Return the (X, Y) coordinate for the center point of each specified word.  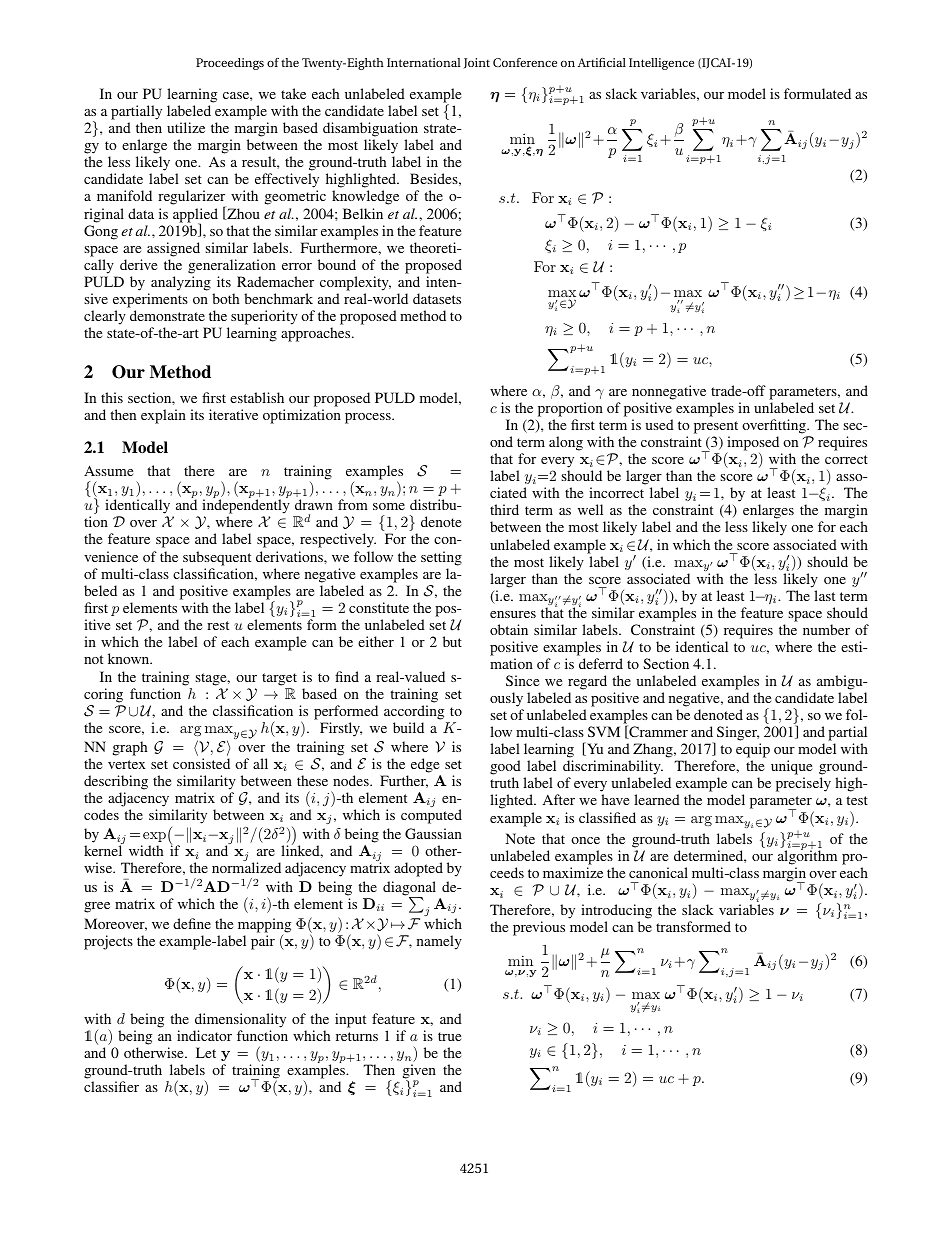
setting (441, 558)
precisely (803, 784)
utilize (186, 127)
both (225, 298)
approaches (317, 334)
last (824, 595)
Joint (477, 63)
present (716, 427)
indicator (204, 1035)
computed (431, 816)
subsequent (217, 558)
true (449, 1036)
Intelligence (661, 64)
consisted (201, 763)
